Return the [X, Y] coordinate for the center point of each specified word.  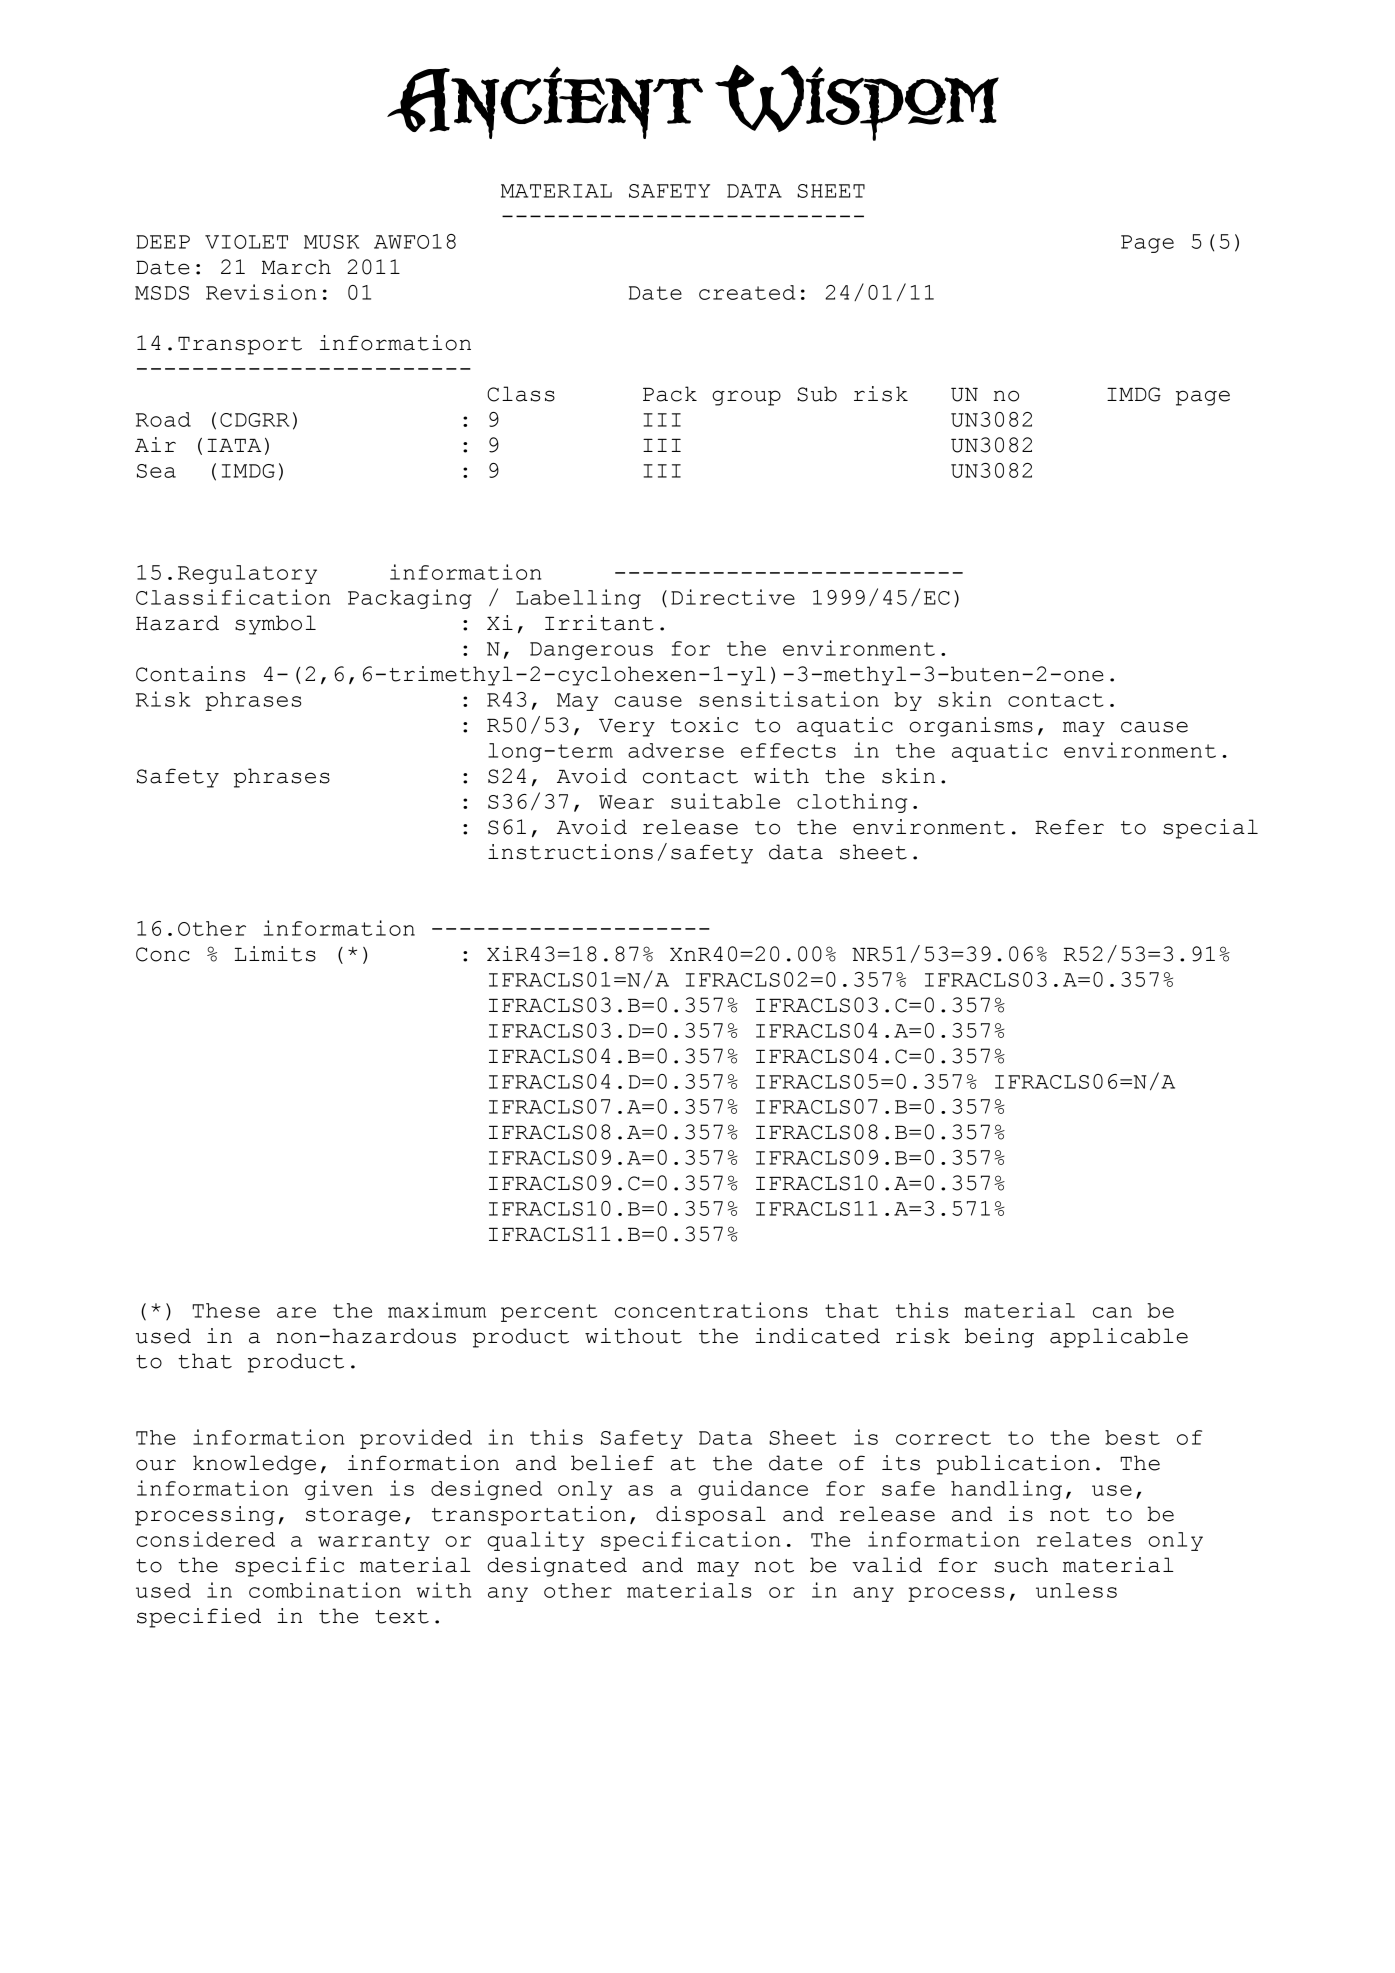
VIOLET [246, 242]
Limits [275, 954]
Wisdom [857, 103]
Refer [1069, 827]
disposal [711, 1516]
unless [1076, 1590]
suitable [725, 801]
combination [325, 1590]
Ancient [545, 103]
